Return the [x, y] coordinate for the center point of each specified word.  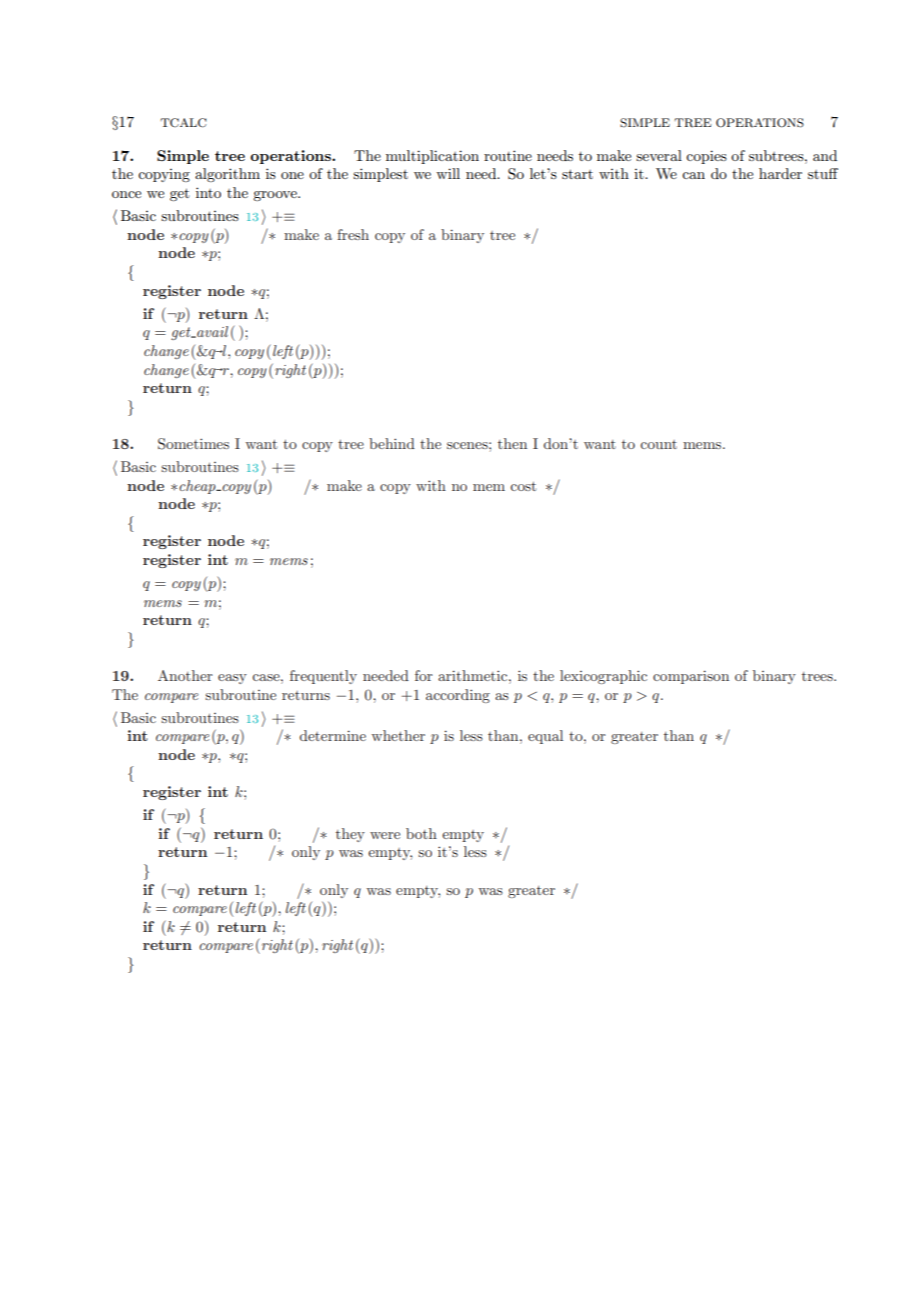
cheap [198, 487]
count [658, 444]
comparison [691, 677]
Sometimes [193, 444]
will [448, 173]
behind [392, 443]
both [421, 833]
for [423, 675]
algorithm [227, 175]
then [512, 443]
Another [185, 675]
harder [780, 173]
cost [523, 486]
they [350, 835]
